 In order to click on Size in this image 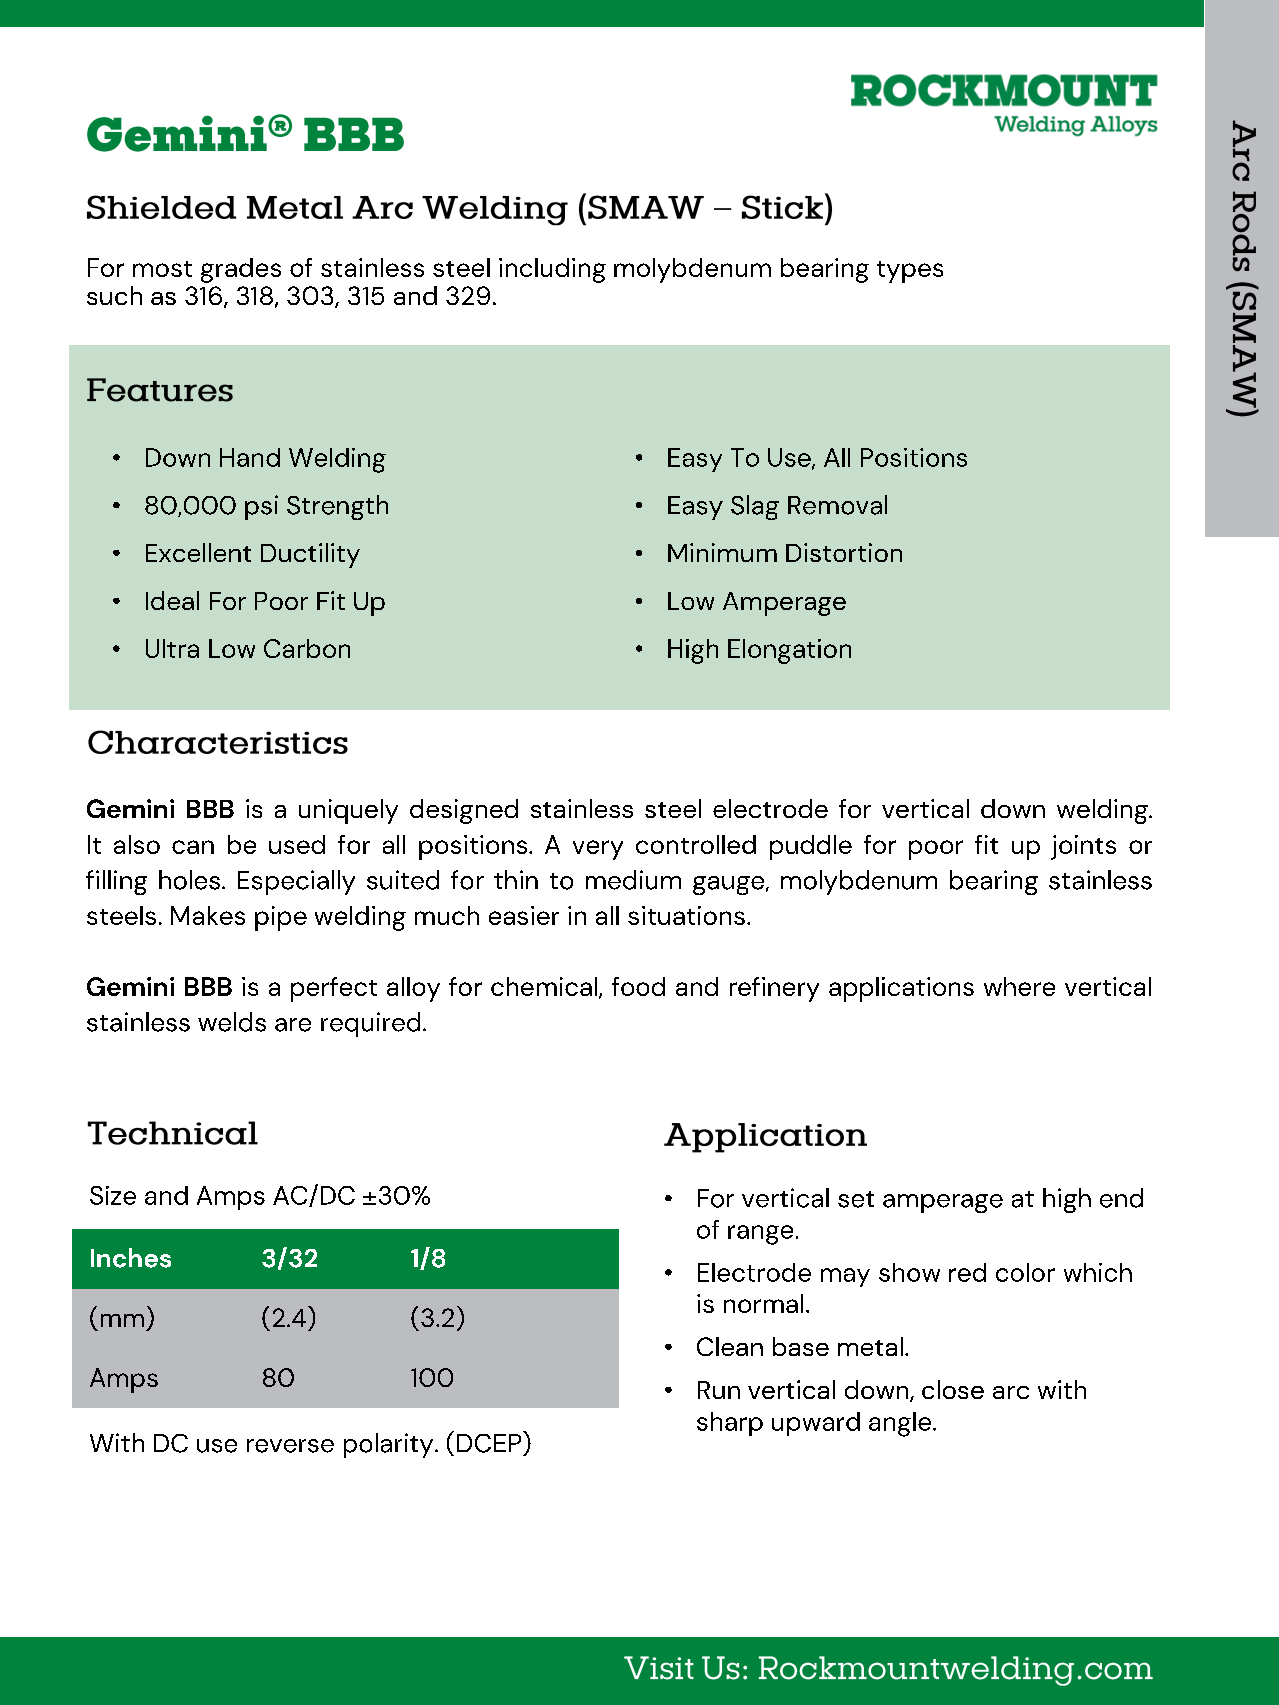, I will do `click(113, 1195)`.
